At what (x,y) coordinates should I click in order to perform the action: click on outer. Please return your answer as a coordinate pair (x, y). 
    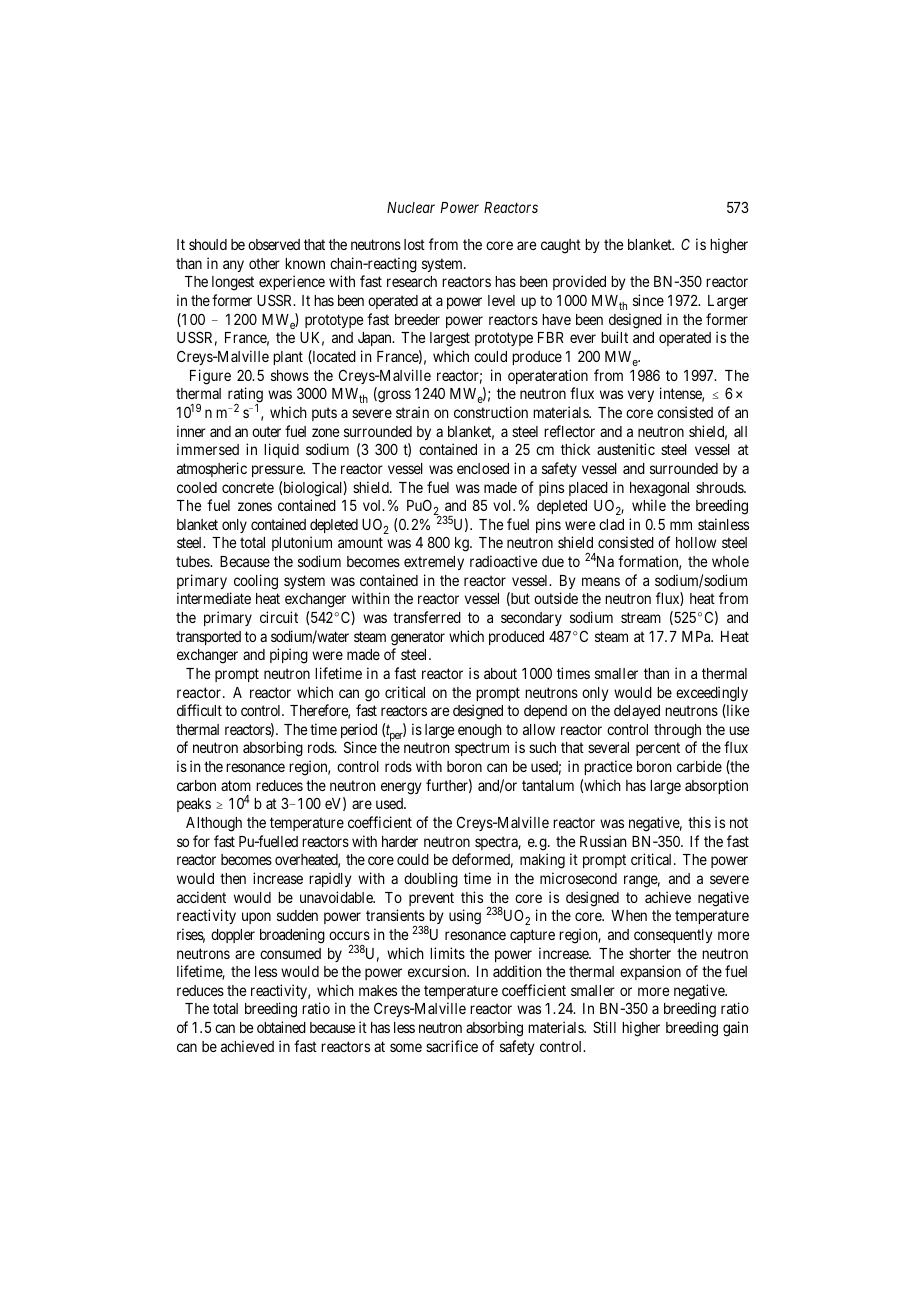
    Looking at the image, I should click on (266, 431).
